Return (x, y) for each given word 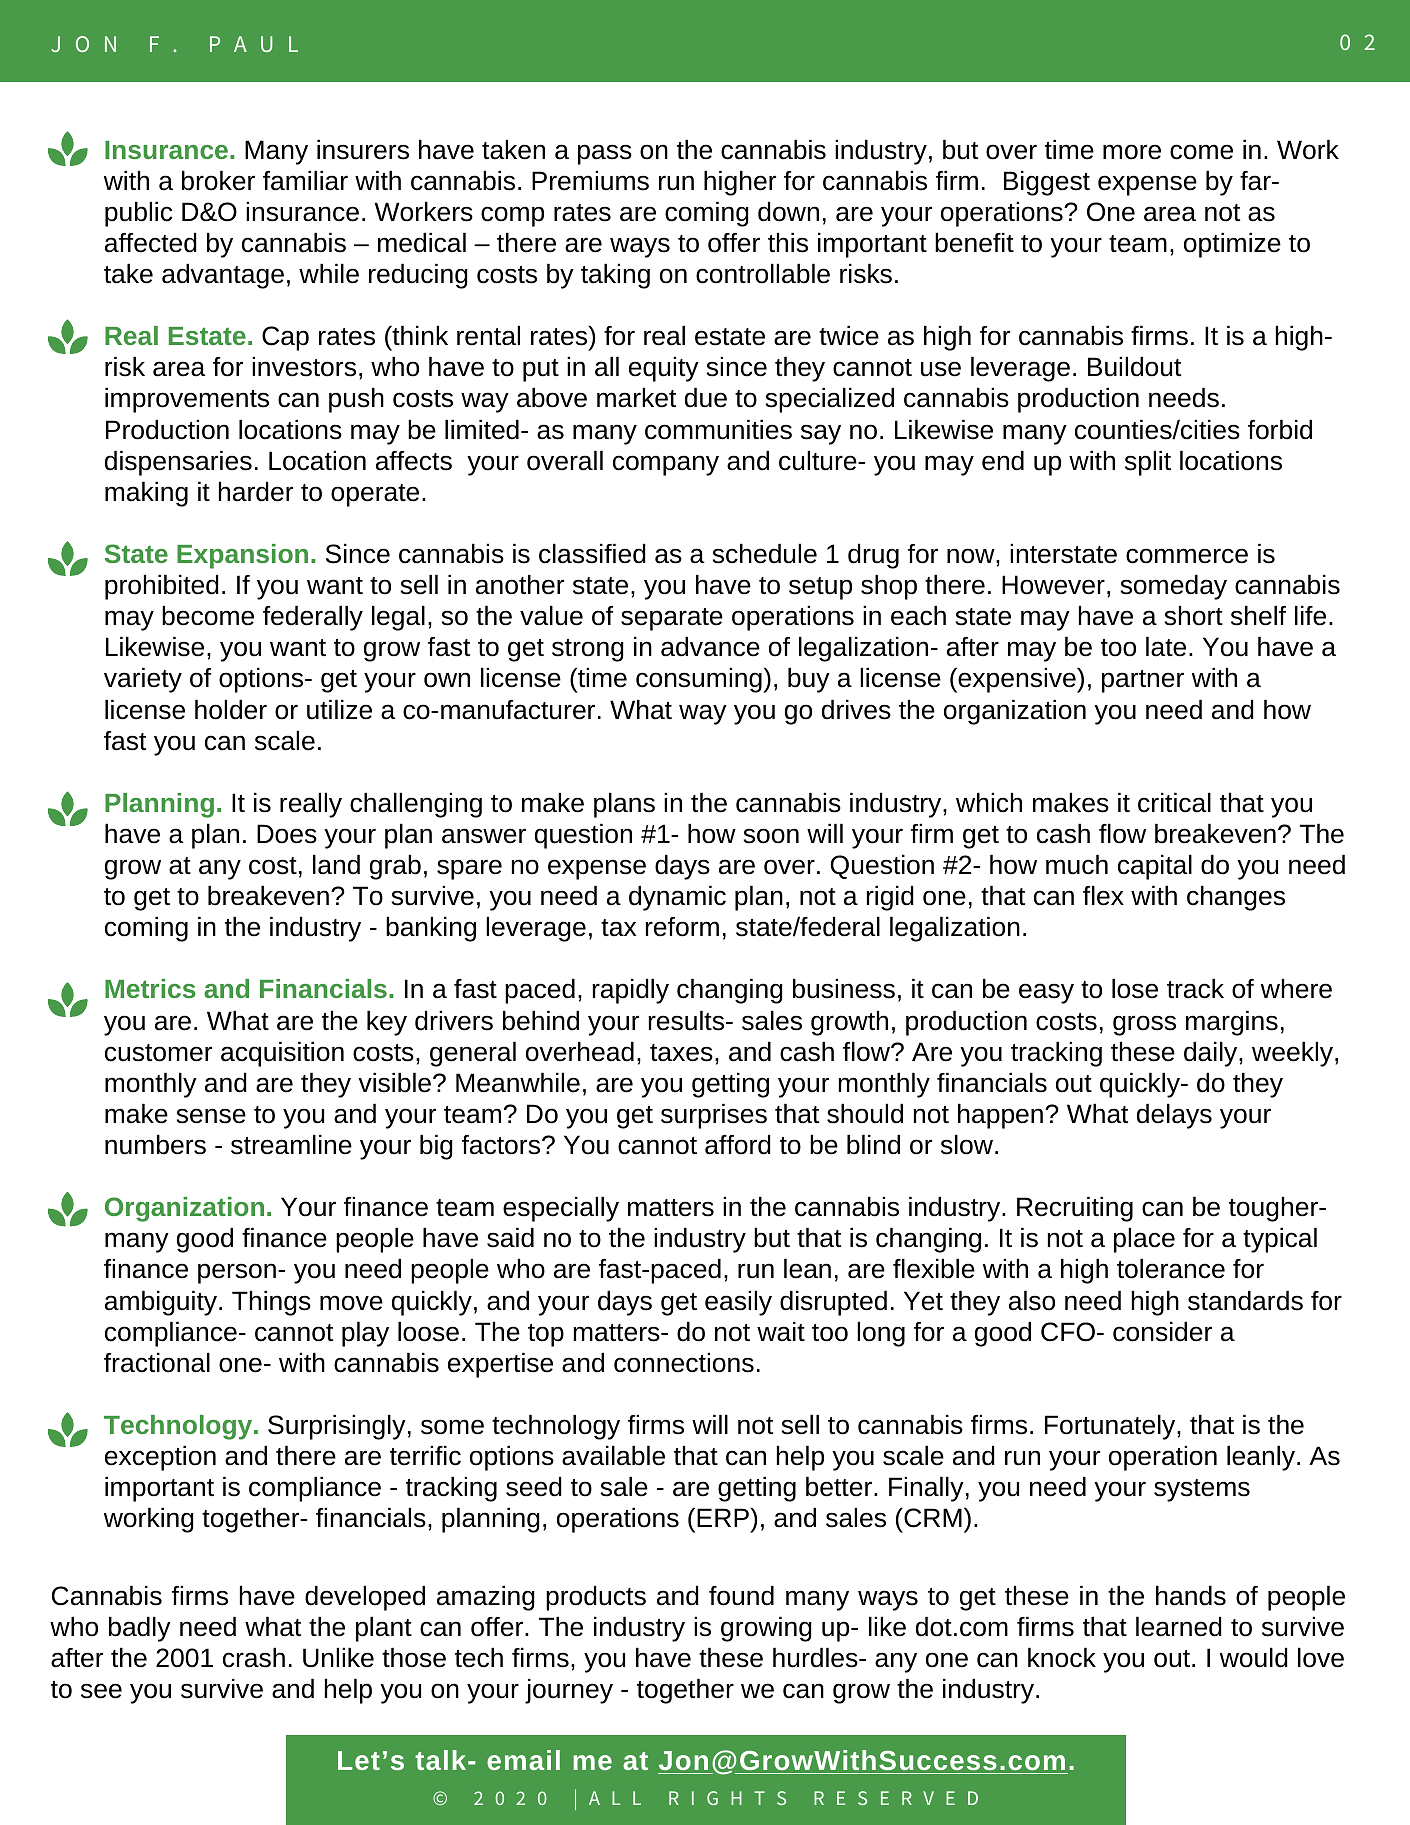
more (1132, 152)
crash (254, 1657)
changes (1236, 898)
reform (682, 927)
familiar (305, 180)
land (336, 864)
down (788, 211)
